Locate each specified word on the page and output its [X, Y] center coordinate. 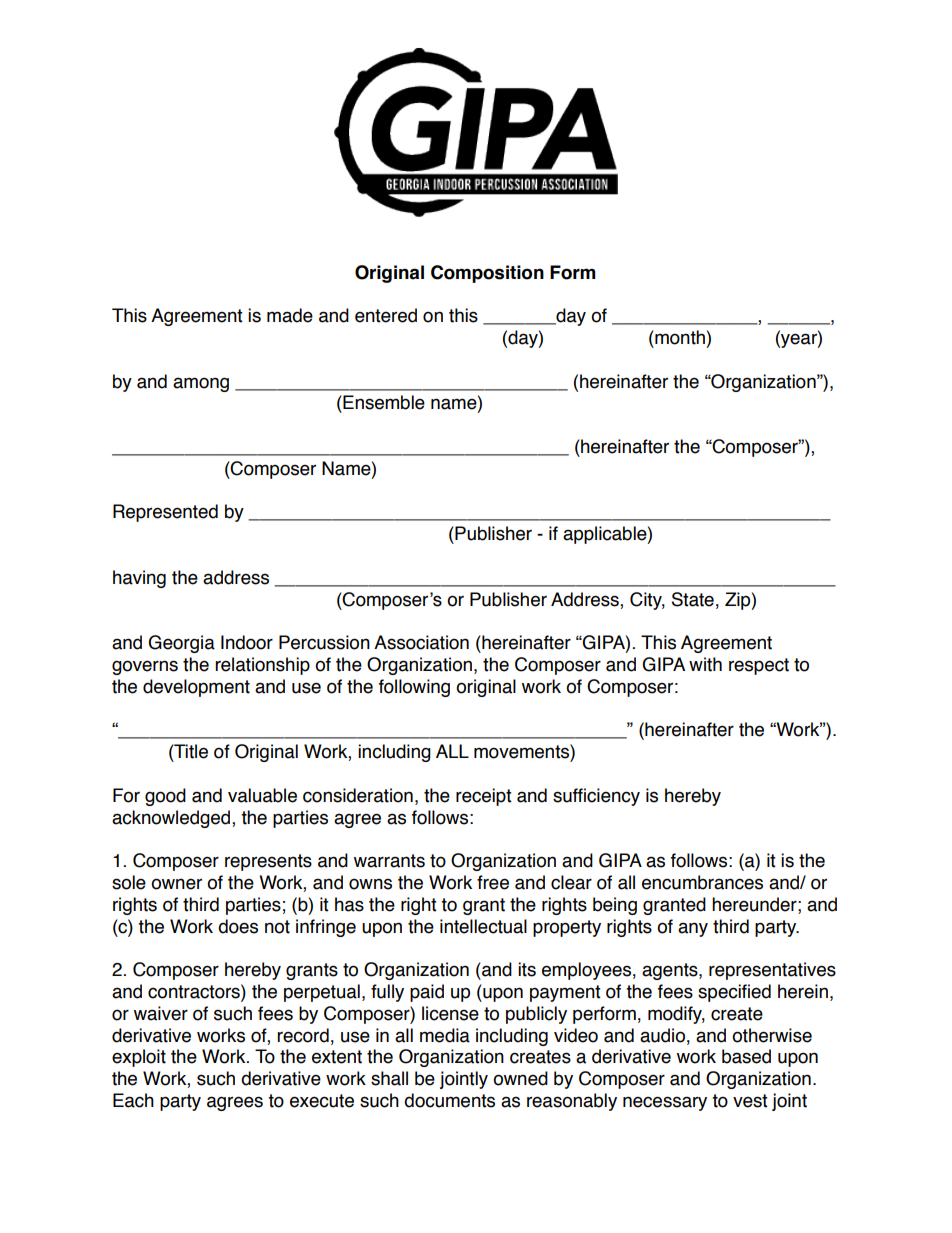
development [196, 688]
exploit [139, 1058]
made [290, 315]
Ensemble [383, 402]
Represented [165, 513]
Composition [487, 274]
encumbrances [702, 882]
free [493, 882]
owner [176, 884]
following [414, 688]
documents [449, 1100]
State [693, 599]
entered [386, 315]
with [705, 664]
